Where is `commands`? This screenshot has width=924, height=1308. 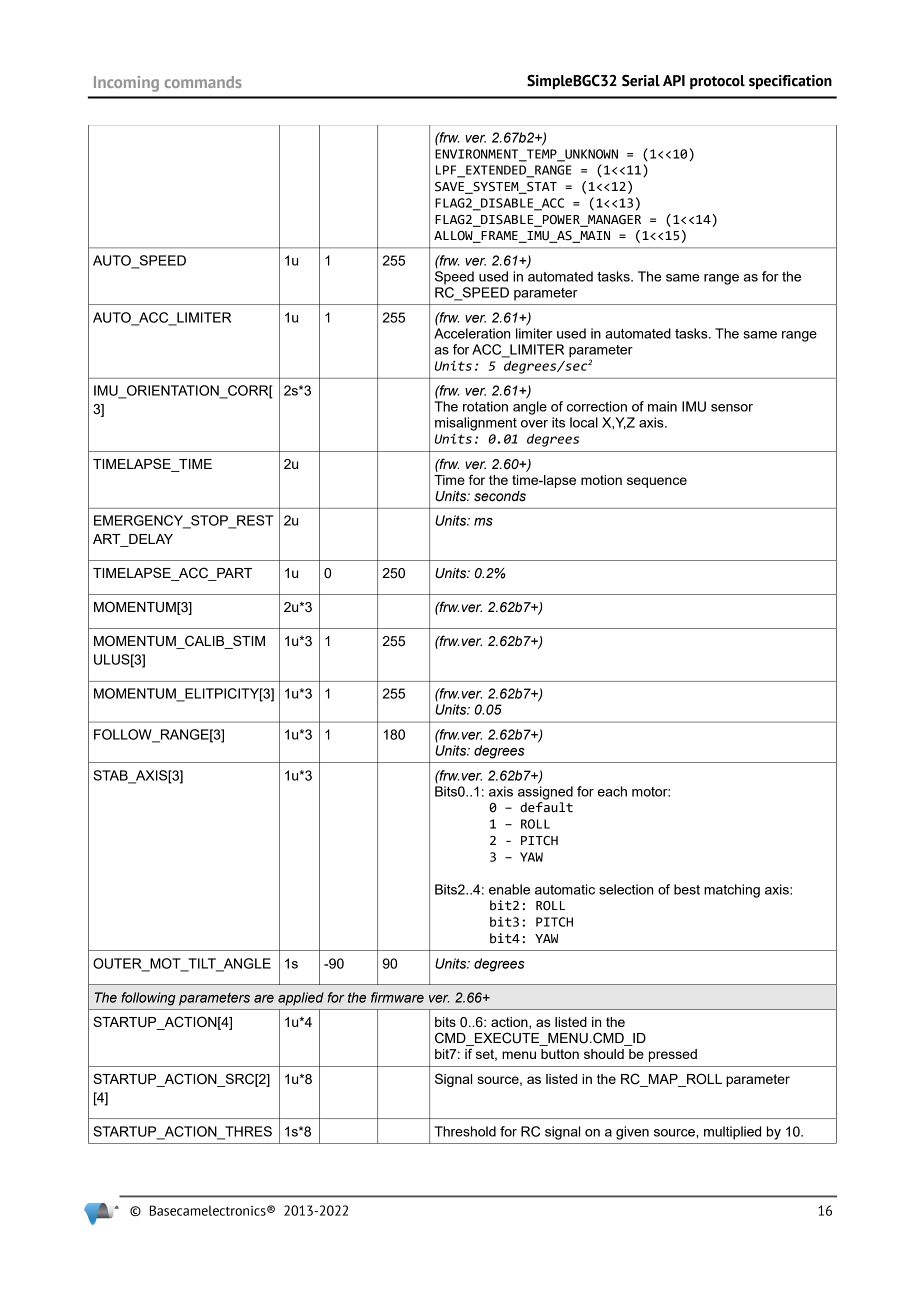 commands is located at coordinates (203, 82).
